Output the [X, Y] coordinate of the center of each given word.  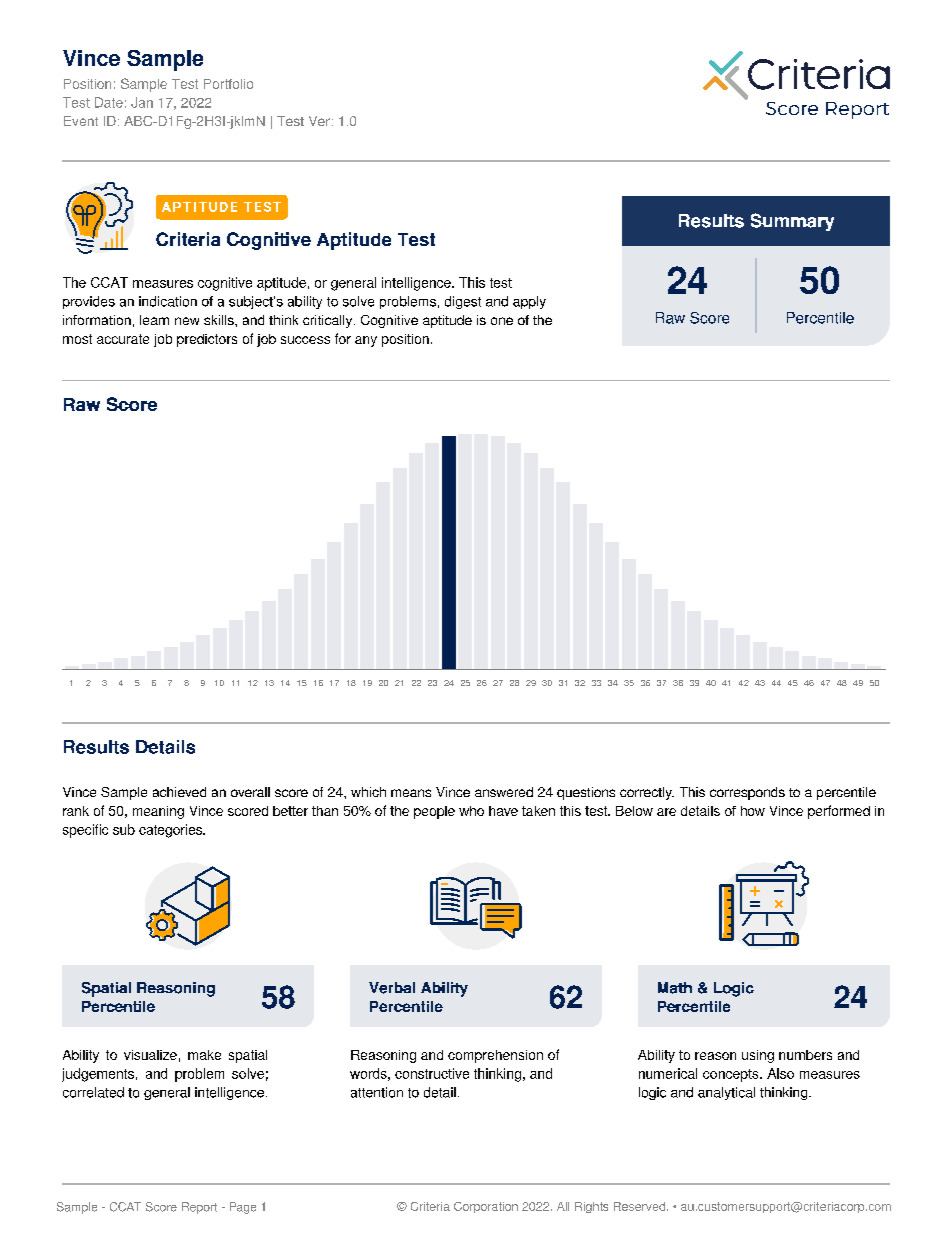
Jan [142, 102]
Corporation [486, 1207]
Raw [670, 318]
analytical [726, 1093]
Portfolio [228, 84]
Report [199, 1208]
